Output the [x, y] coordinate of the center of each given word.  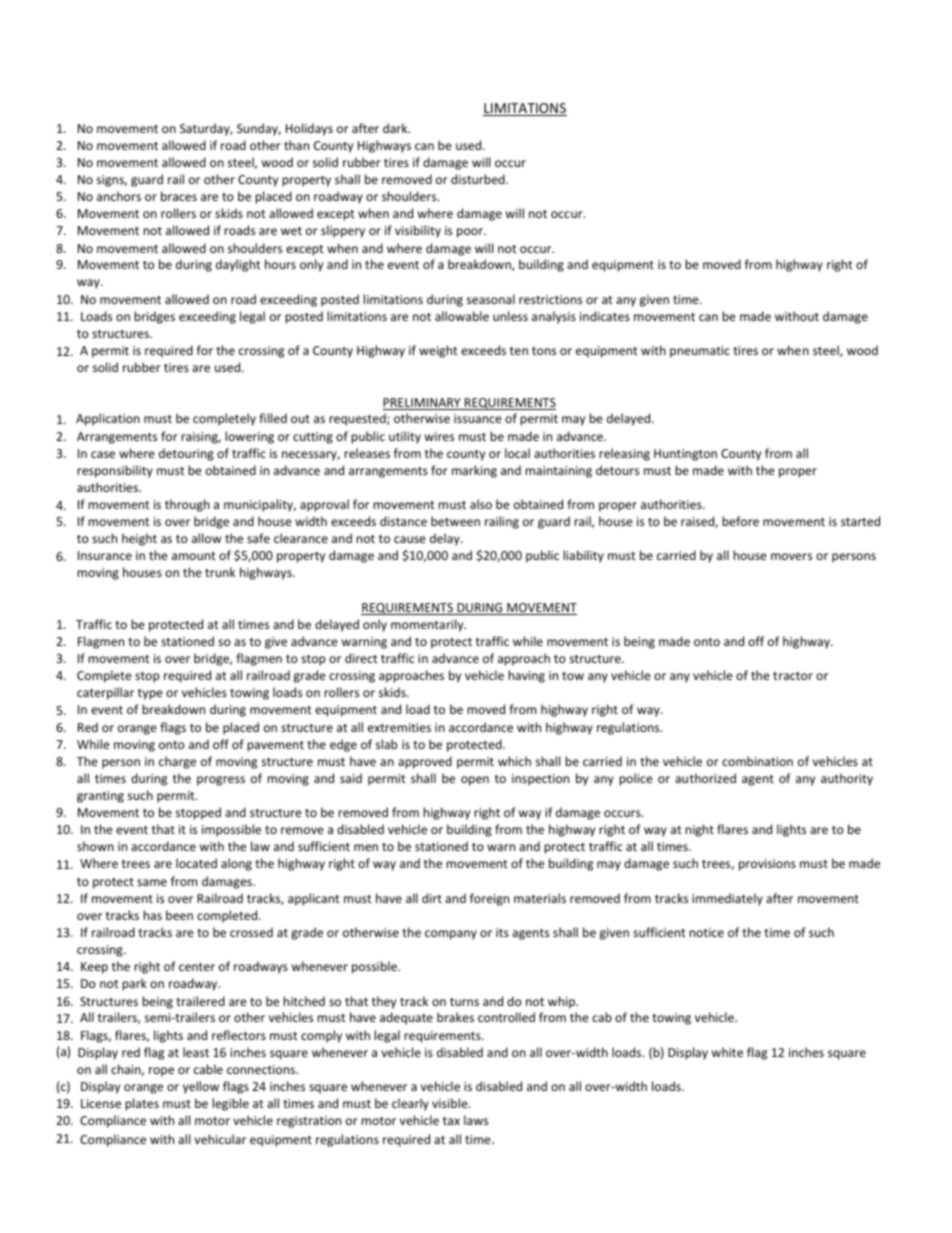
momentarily [428, 625]
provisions [767, 865]
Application [108, 419]
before [740, 521]
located [196, 863]
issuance [478, 418]
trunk [220, 572]
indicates [605, 316]
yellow [201, 1087]
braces [179, 196]
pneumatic [700, 352]
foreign [489, 899]
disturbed [479, 179]
